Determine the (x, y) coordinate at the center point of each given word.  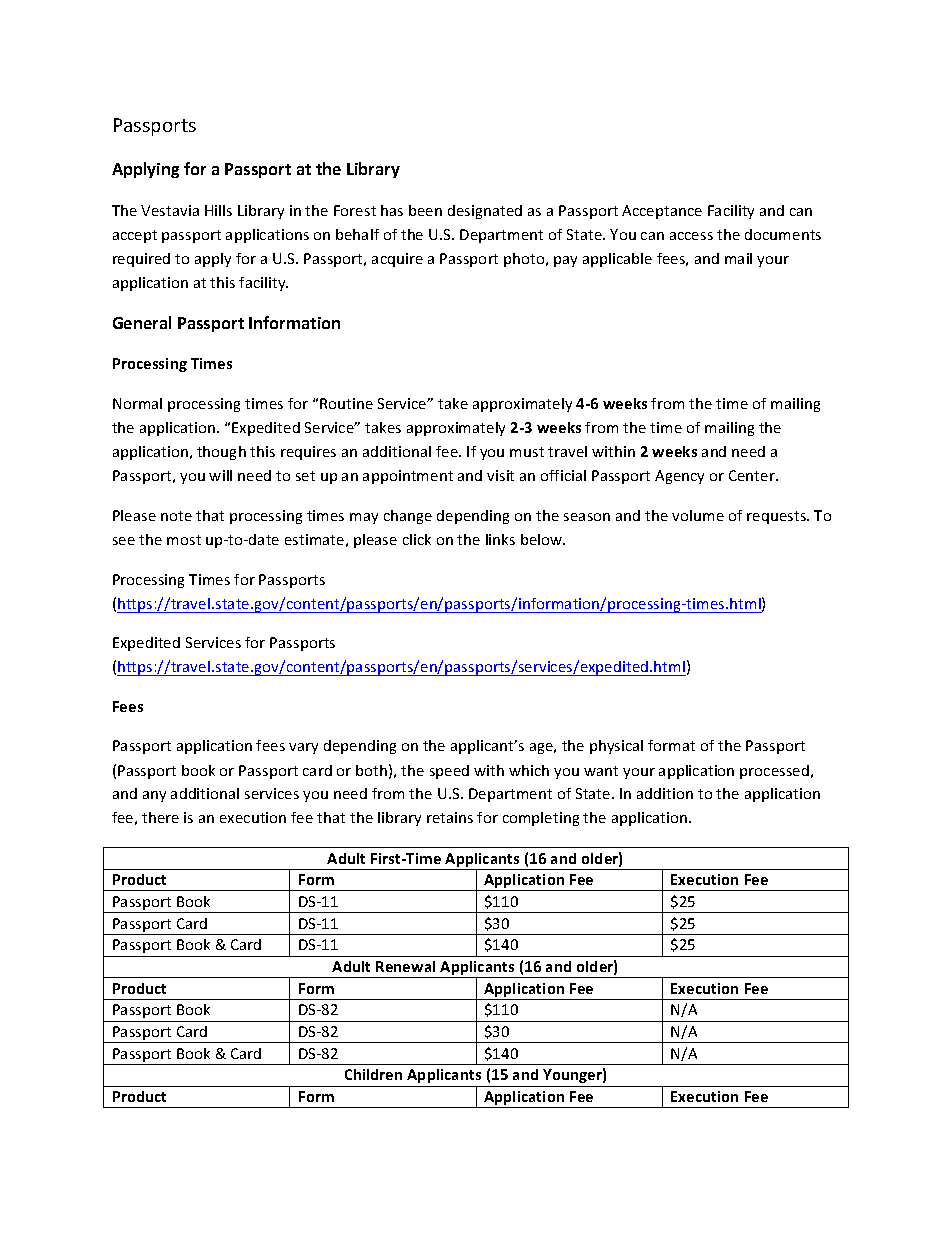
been (425, 210)
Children (373, 1074)
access (691, 236)
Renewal (405, 966)
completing (541, 819)
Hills (218, 210)
